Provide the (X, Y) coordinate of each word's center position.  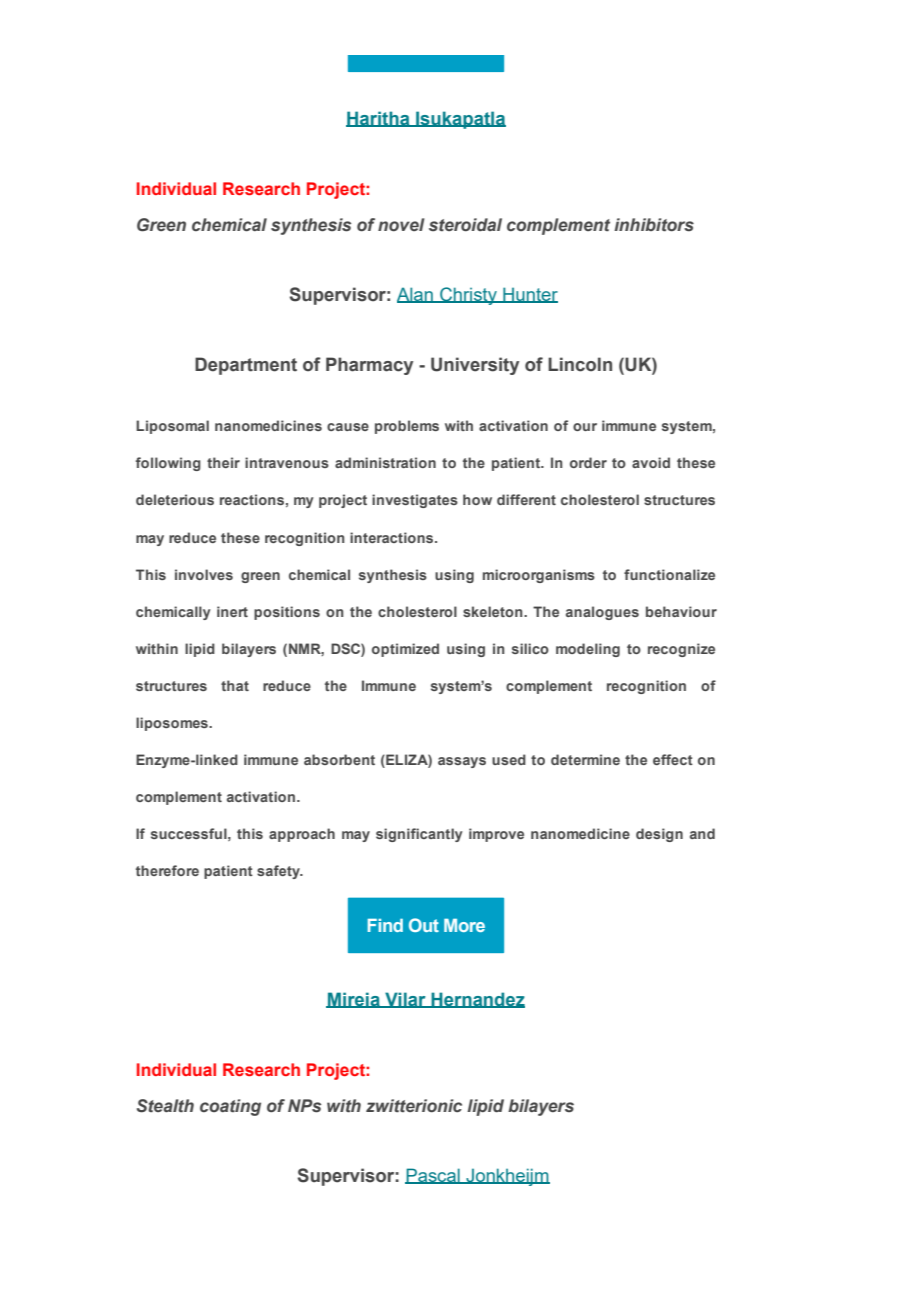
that (235, 685)
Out (424, 925)
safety (279, 872)
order (588, 462)
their (223, 462)
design (659, 835)
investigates (415, 501)
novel (401, 225)
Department (246, 366)
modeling (588, 650)
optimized (405, 650)
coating (230, 1107)
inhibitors (654, 225)
